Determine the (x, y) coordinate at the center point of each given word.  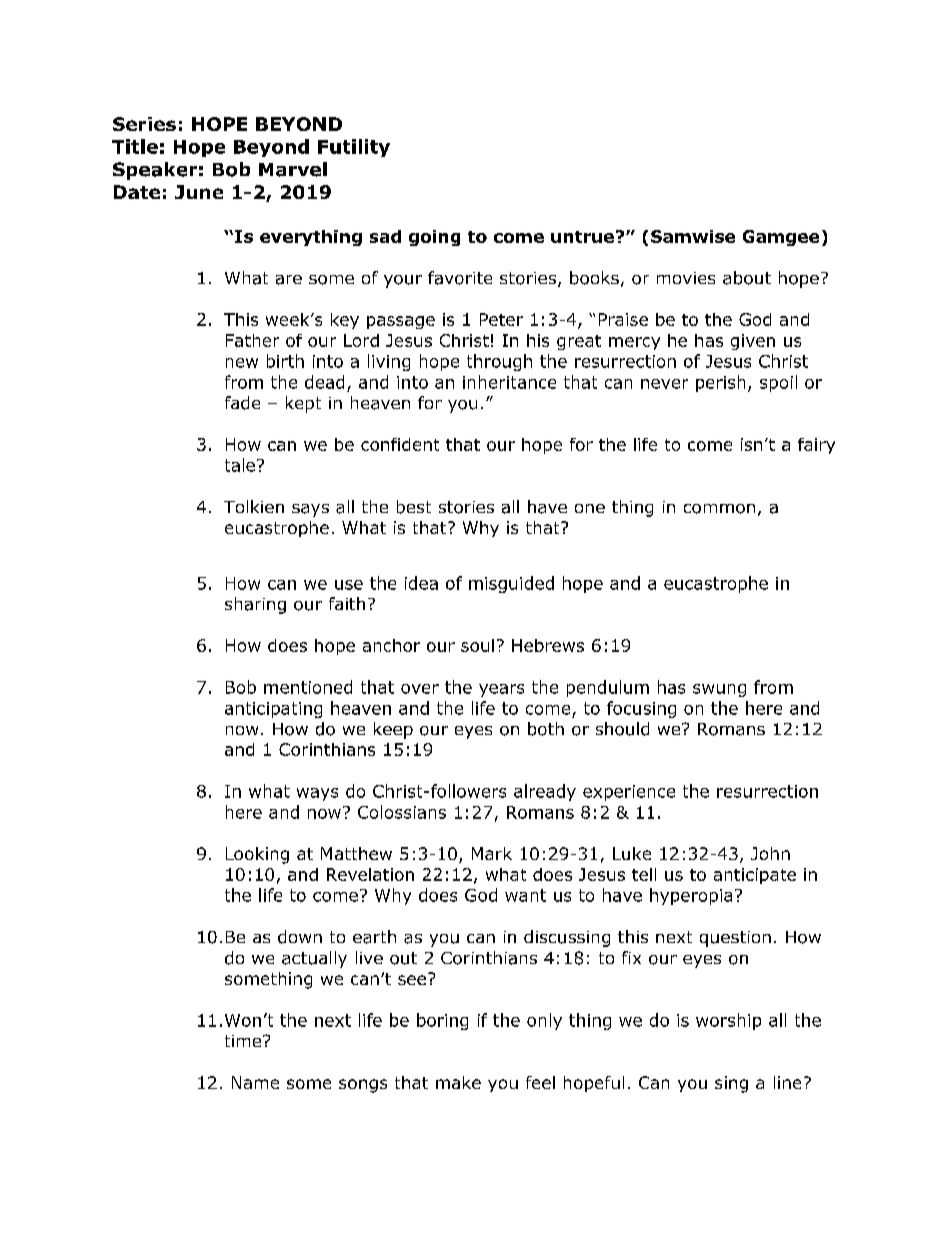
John (770, 853)
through (499, 362)
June (199, 192)
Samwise (693, 236)
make (458, 1082)
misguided (511, 584)
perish (720, 383)
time (244, 1041)
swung (719, 690)
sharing (255, 605)
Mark (492, 853)
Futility (354, 148)
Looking (257, 855)
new (242, 363)
